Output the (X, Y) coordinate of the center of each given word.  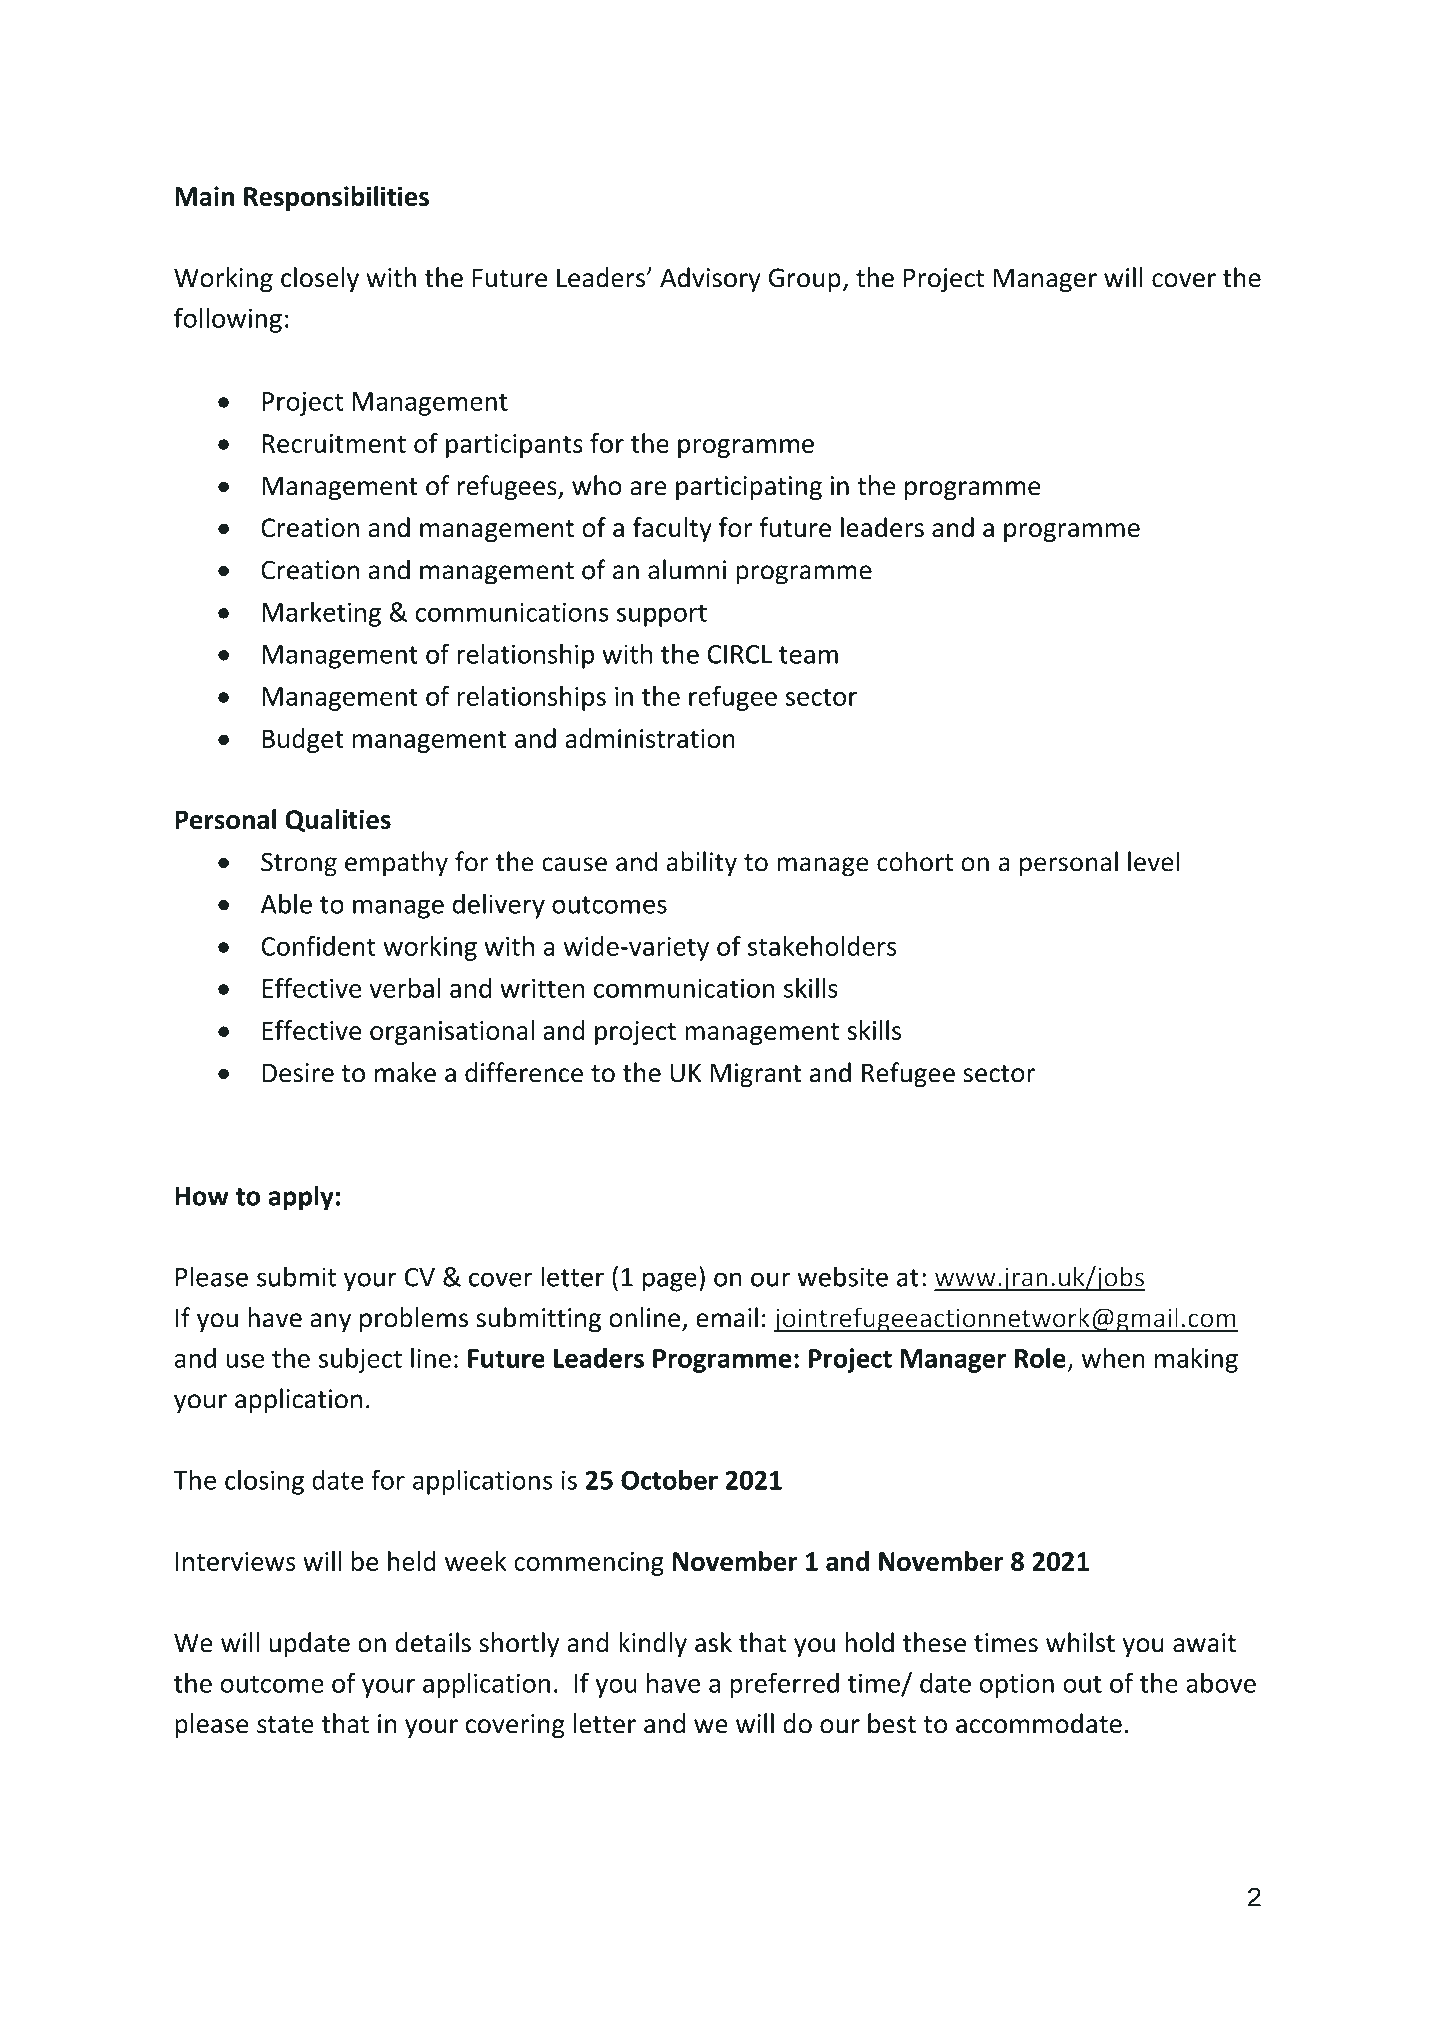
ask (713, 1642)
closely (320, 279)
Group (805, 280)
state (285, 1725)
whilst (1080, 1642)
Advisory (710, 279)
